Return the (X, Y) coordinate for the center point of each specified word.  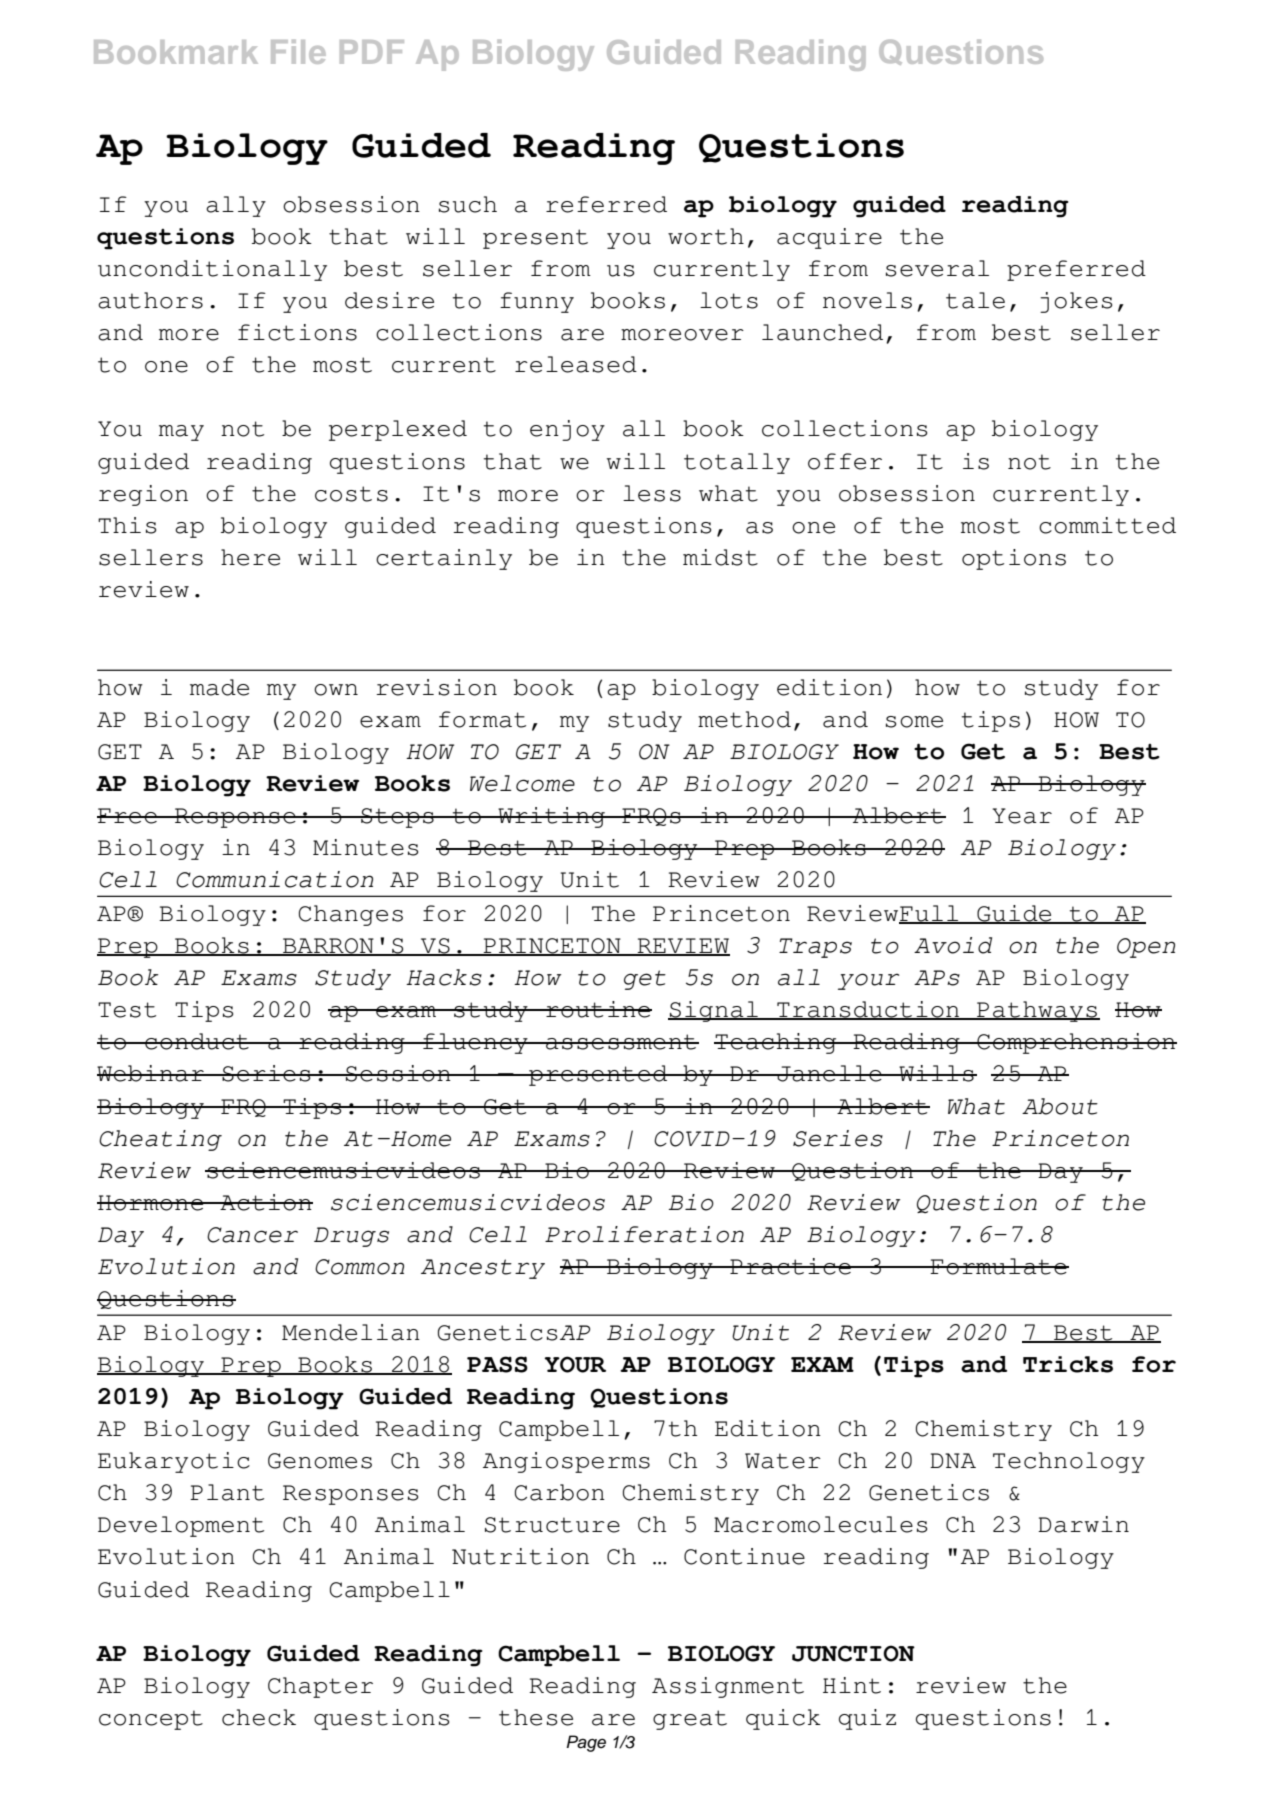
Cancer (252, 1235)
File (298, 52)
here (250, 557)
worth (706, 236)
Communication (274, 879)
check (259, 1717)
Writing (552, 817)
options (1014, 559)
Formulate (999, 1266)
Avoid (953, 945)
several (937, 268)
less (652, 493)
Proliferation (644, 1234)
